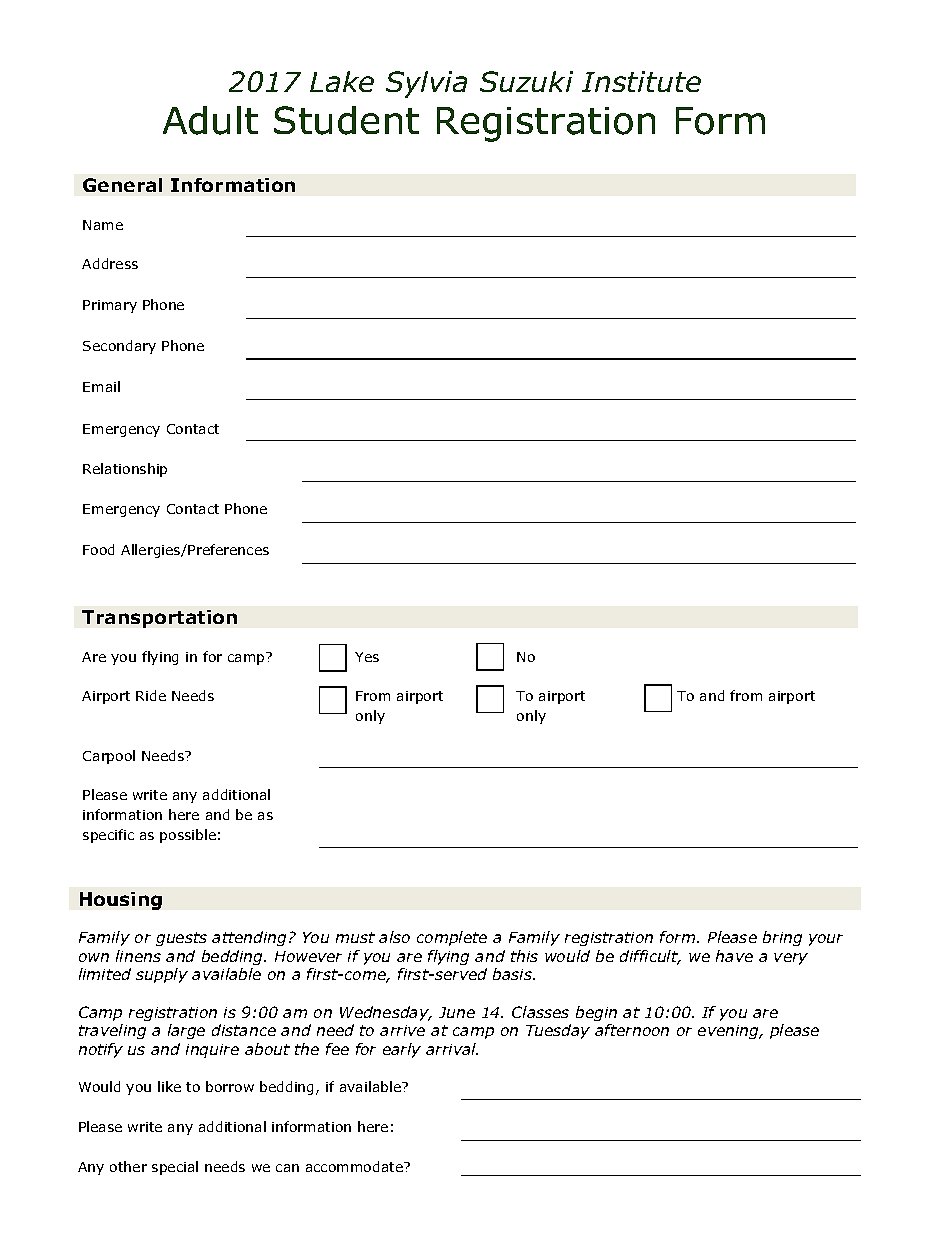 This image has width=952, height=1233. I want to click on Adult, so click(210, 120).
